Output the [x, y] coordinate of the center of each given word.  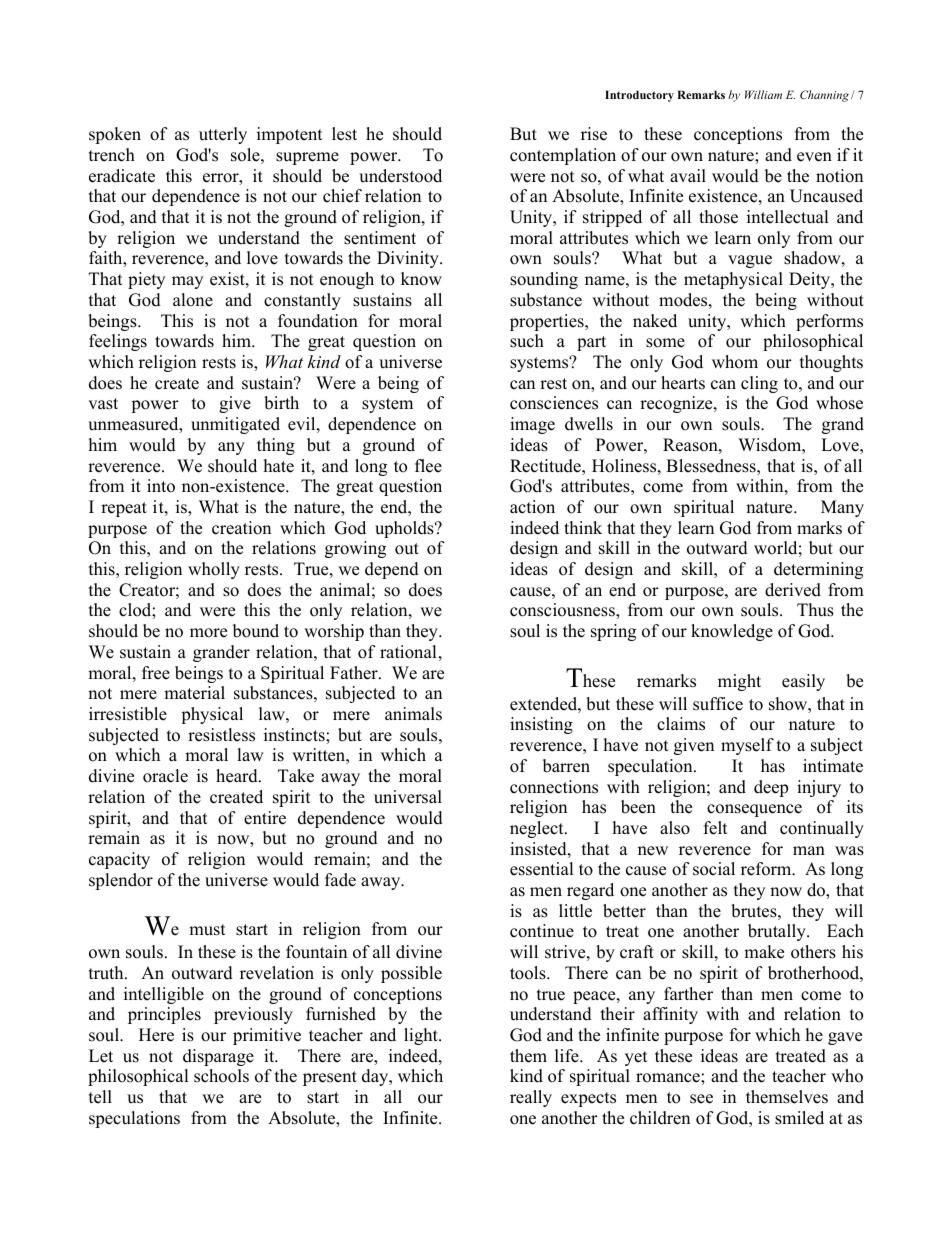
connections [554, 787]
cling [759, 384]
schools [221, 1076]
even [814, 157]
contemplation [563, 156]
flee [428, 466]
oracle [165, 776]
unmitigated [235, 425]
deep [771, 788]
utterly [223, 135]
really [531, 1098]
